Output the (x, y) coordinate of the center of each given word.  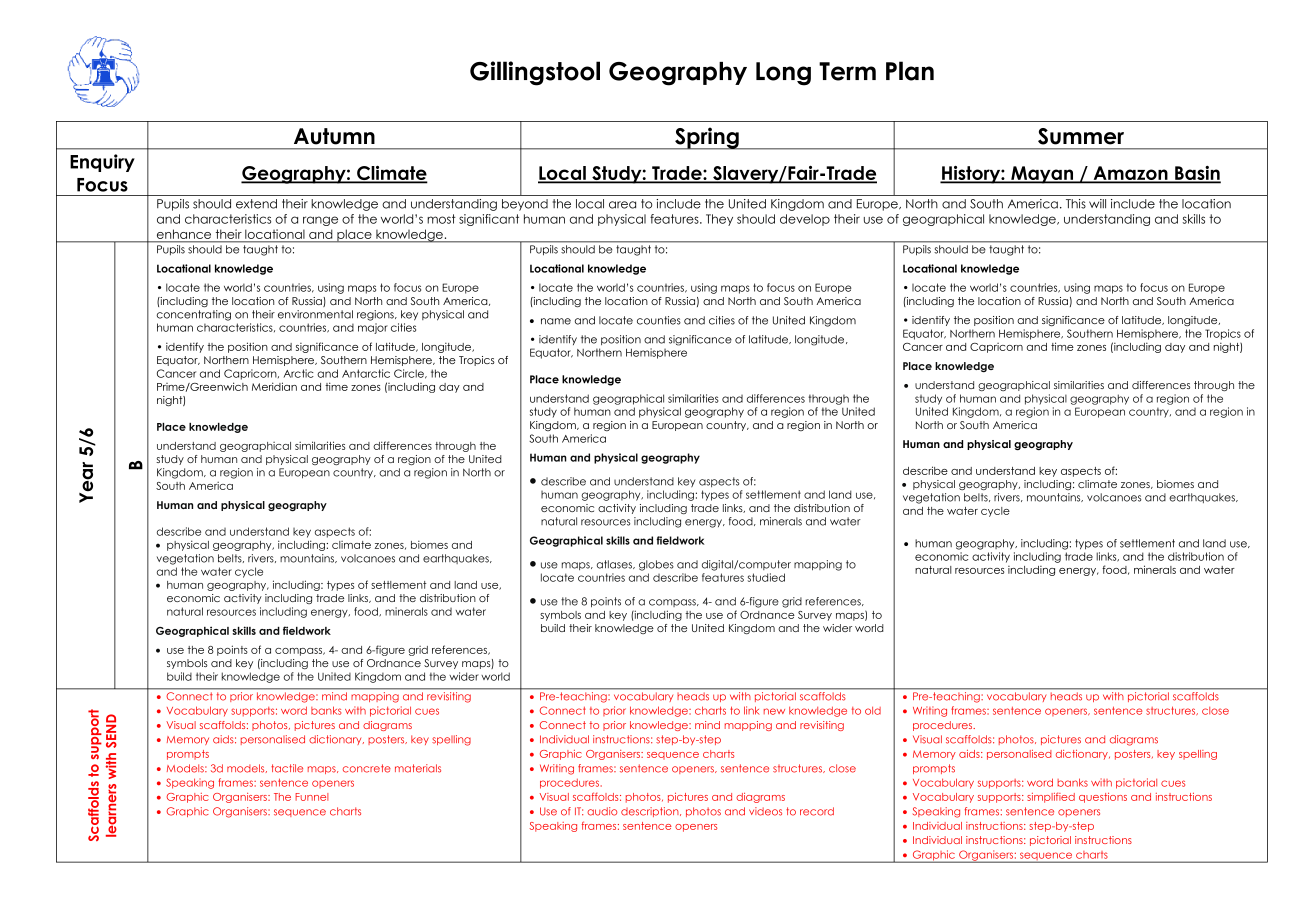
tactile (287, 768)
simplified (1051, 797)
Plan (910, 71)
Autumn (334, 136)
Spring (707, 138)
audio (602, 811)
